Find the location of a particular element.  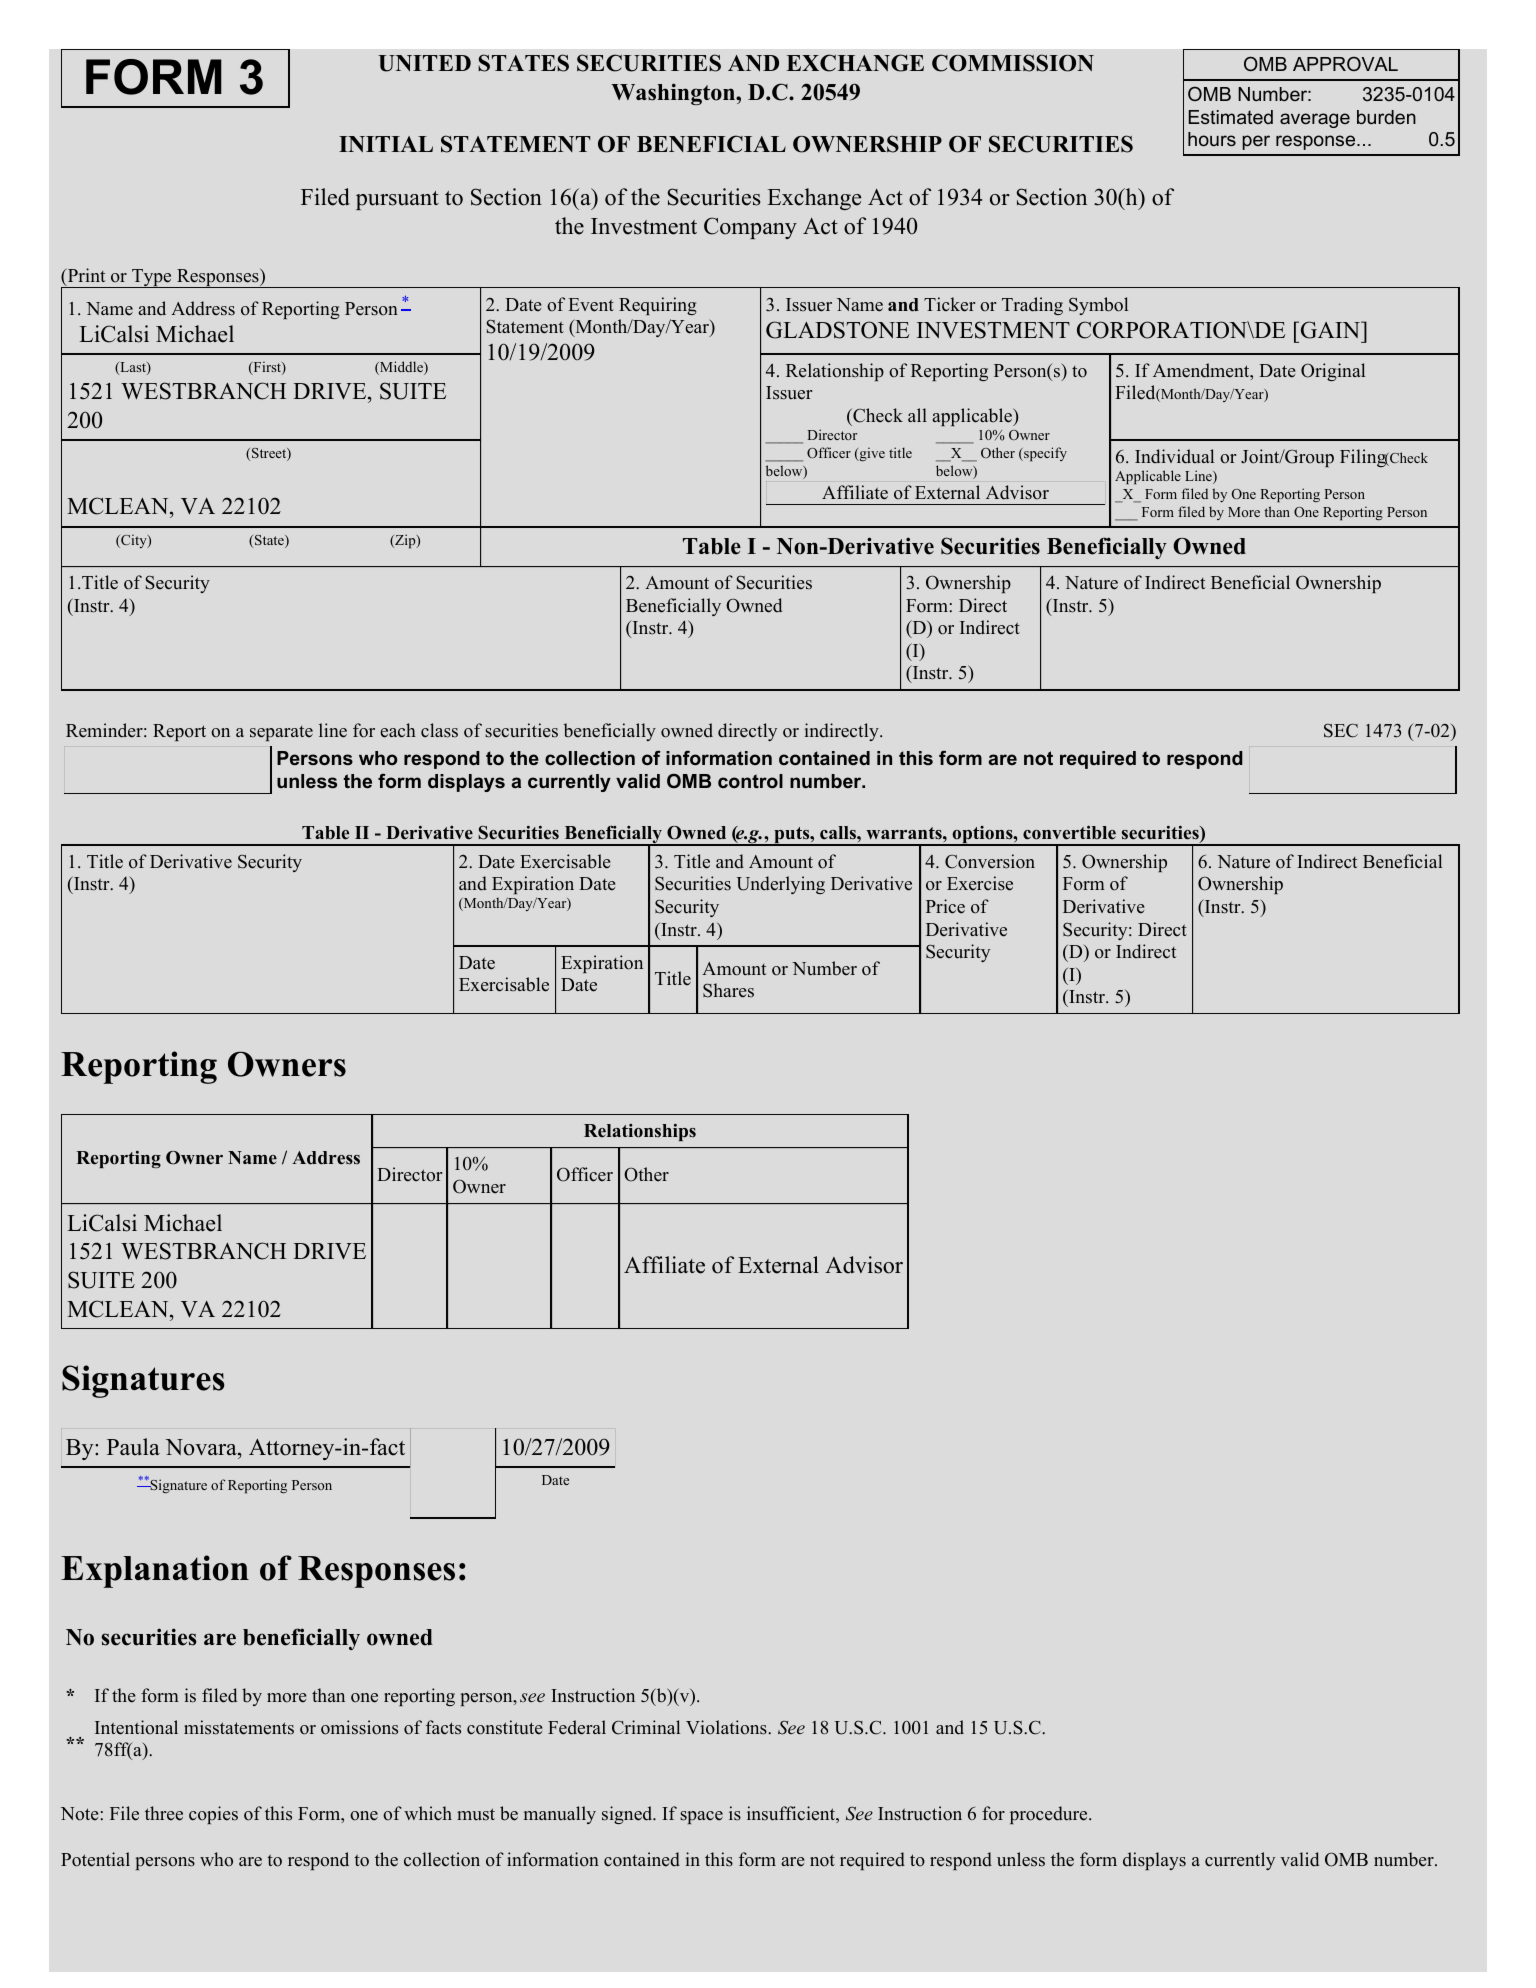

Paula is located at coordinates (133, 1447).
